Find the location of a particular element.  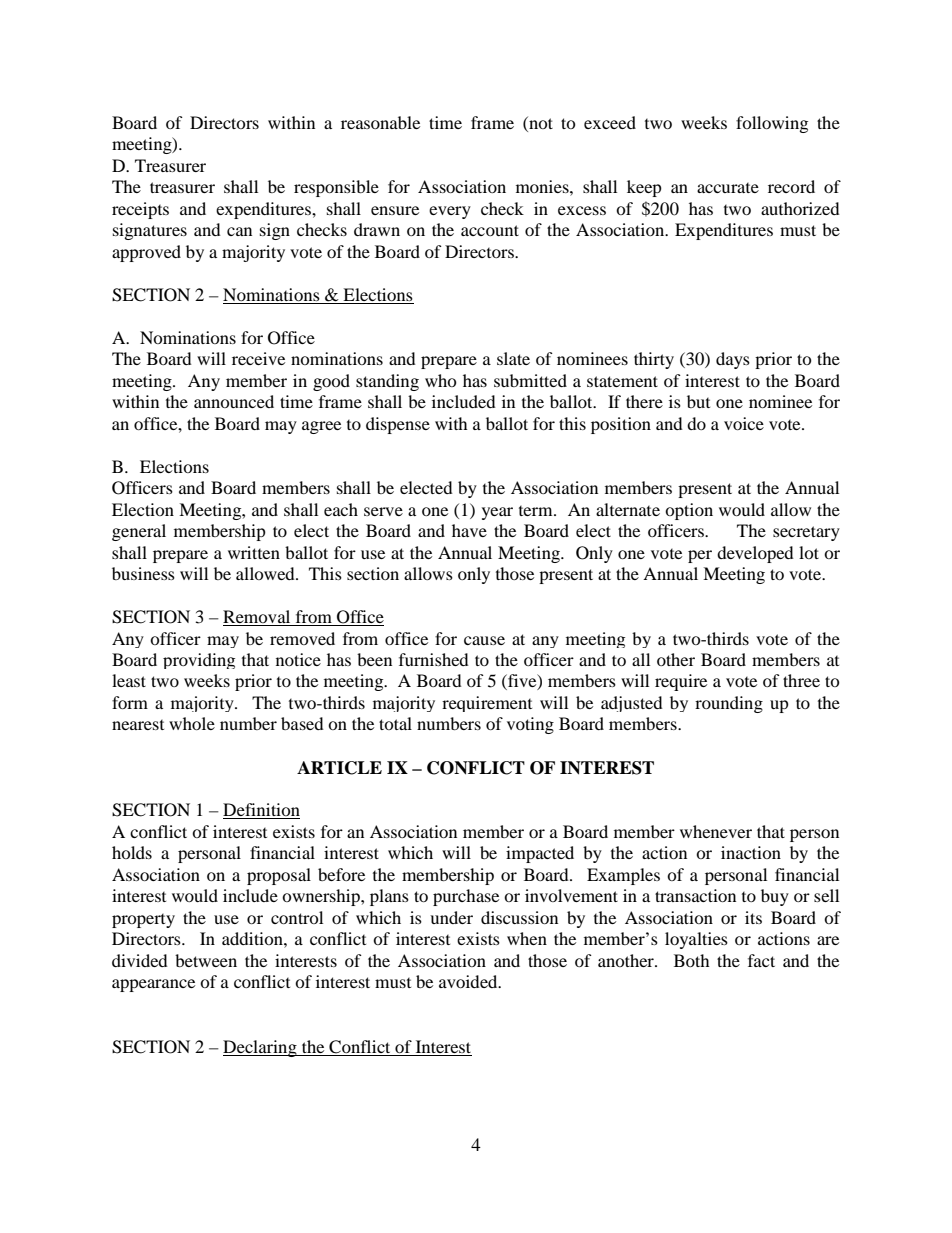

following is located at coordinates (772, 124).
